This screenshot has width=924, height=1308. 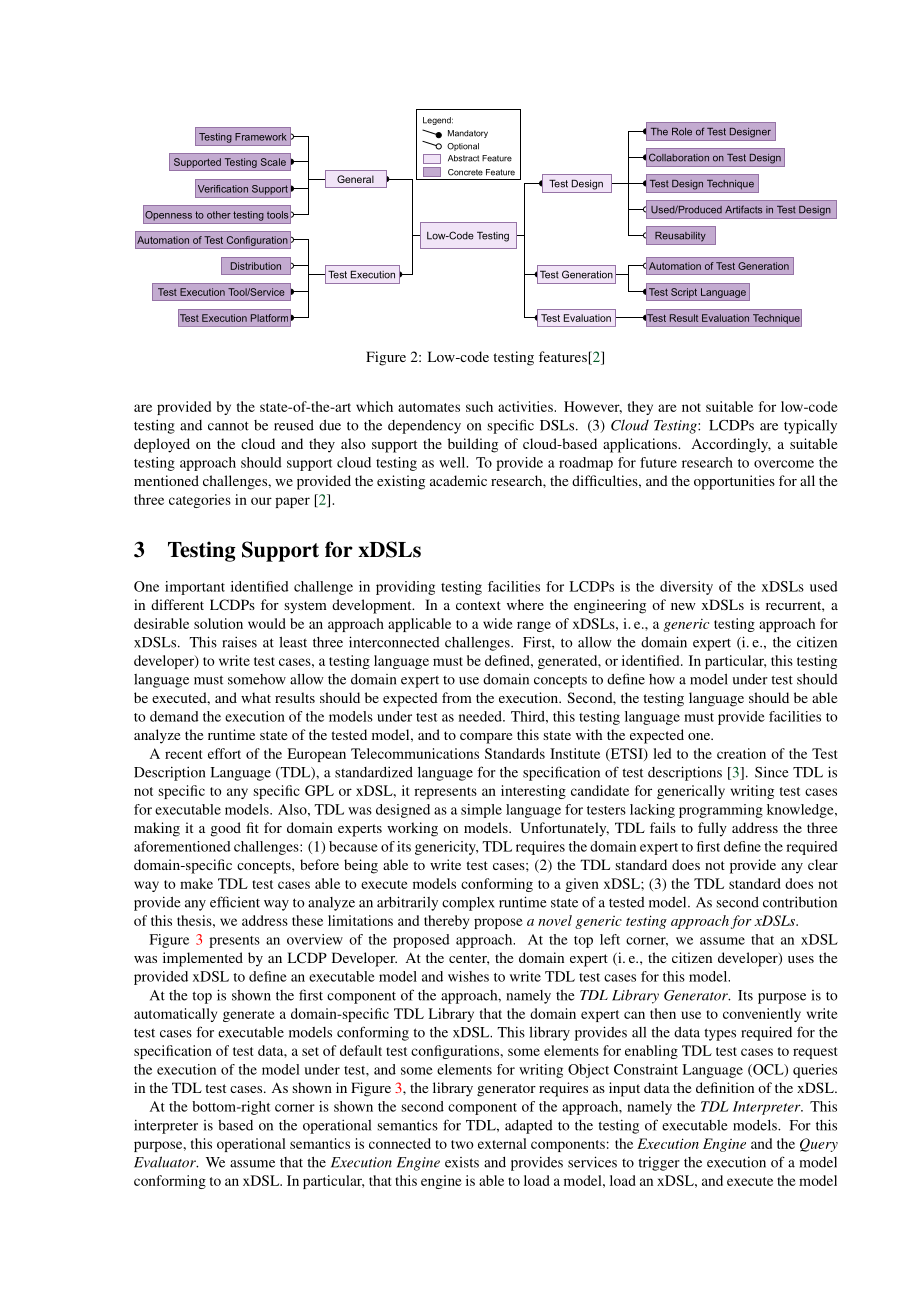 What do you see at coordinates (468, 904) in the screenshot?
I see `complex` at bounding box center [468, 904].
